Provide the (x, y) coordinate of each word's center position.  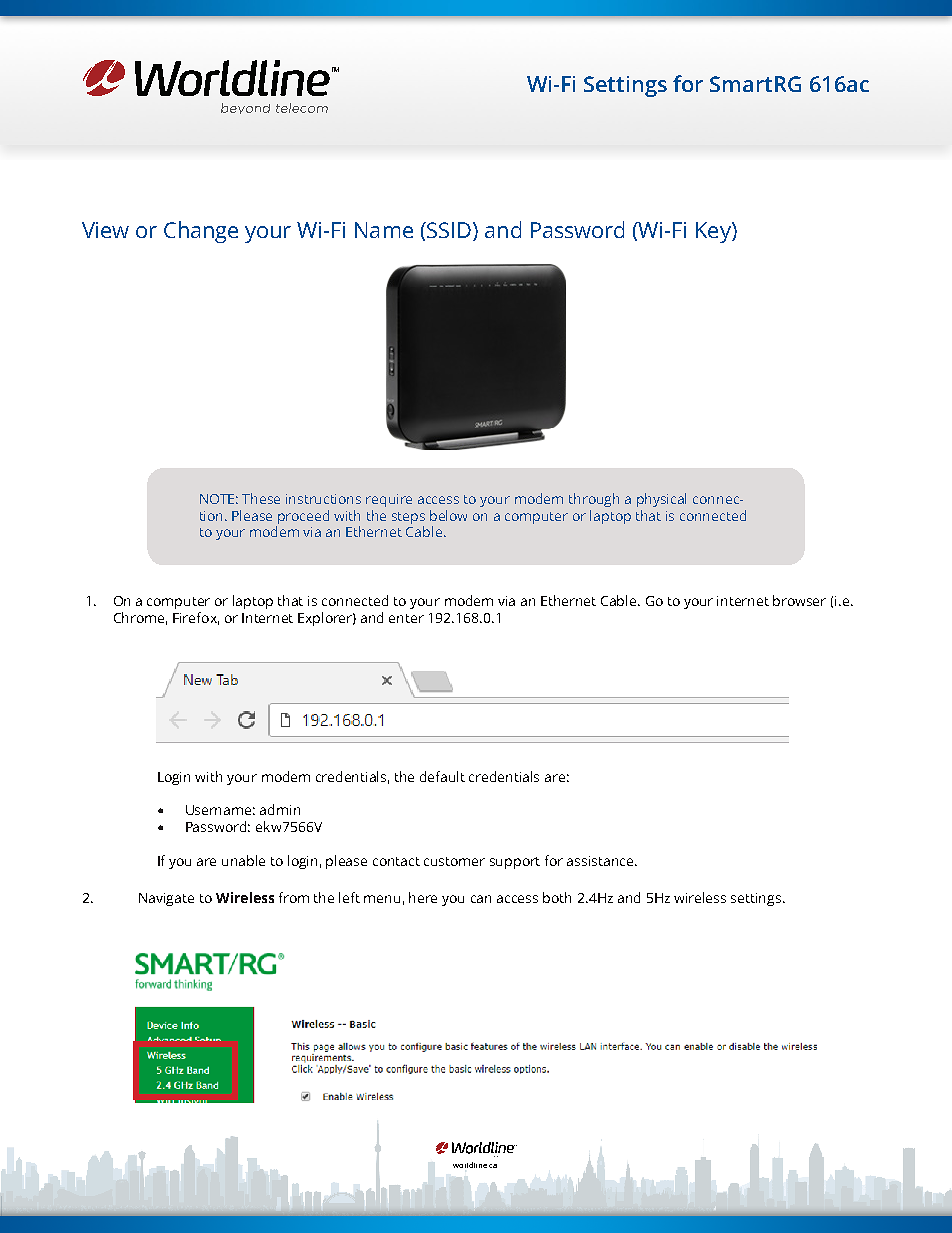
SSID (448, 230)
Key (714, 232)
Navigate (166, 899)
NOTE (219, 499)
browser (799, 600)
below (448, 515)
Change (201, 232)
